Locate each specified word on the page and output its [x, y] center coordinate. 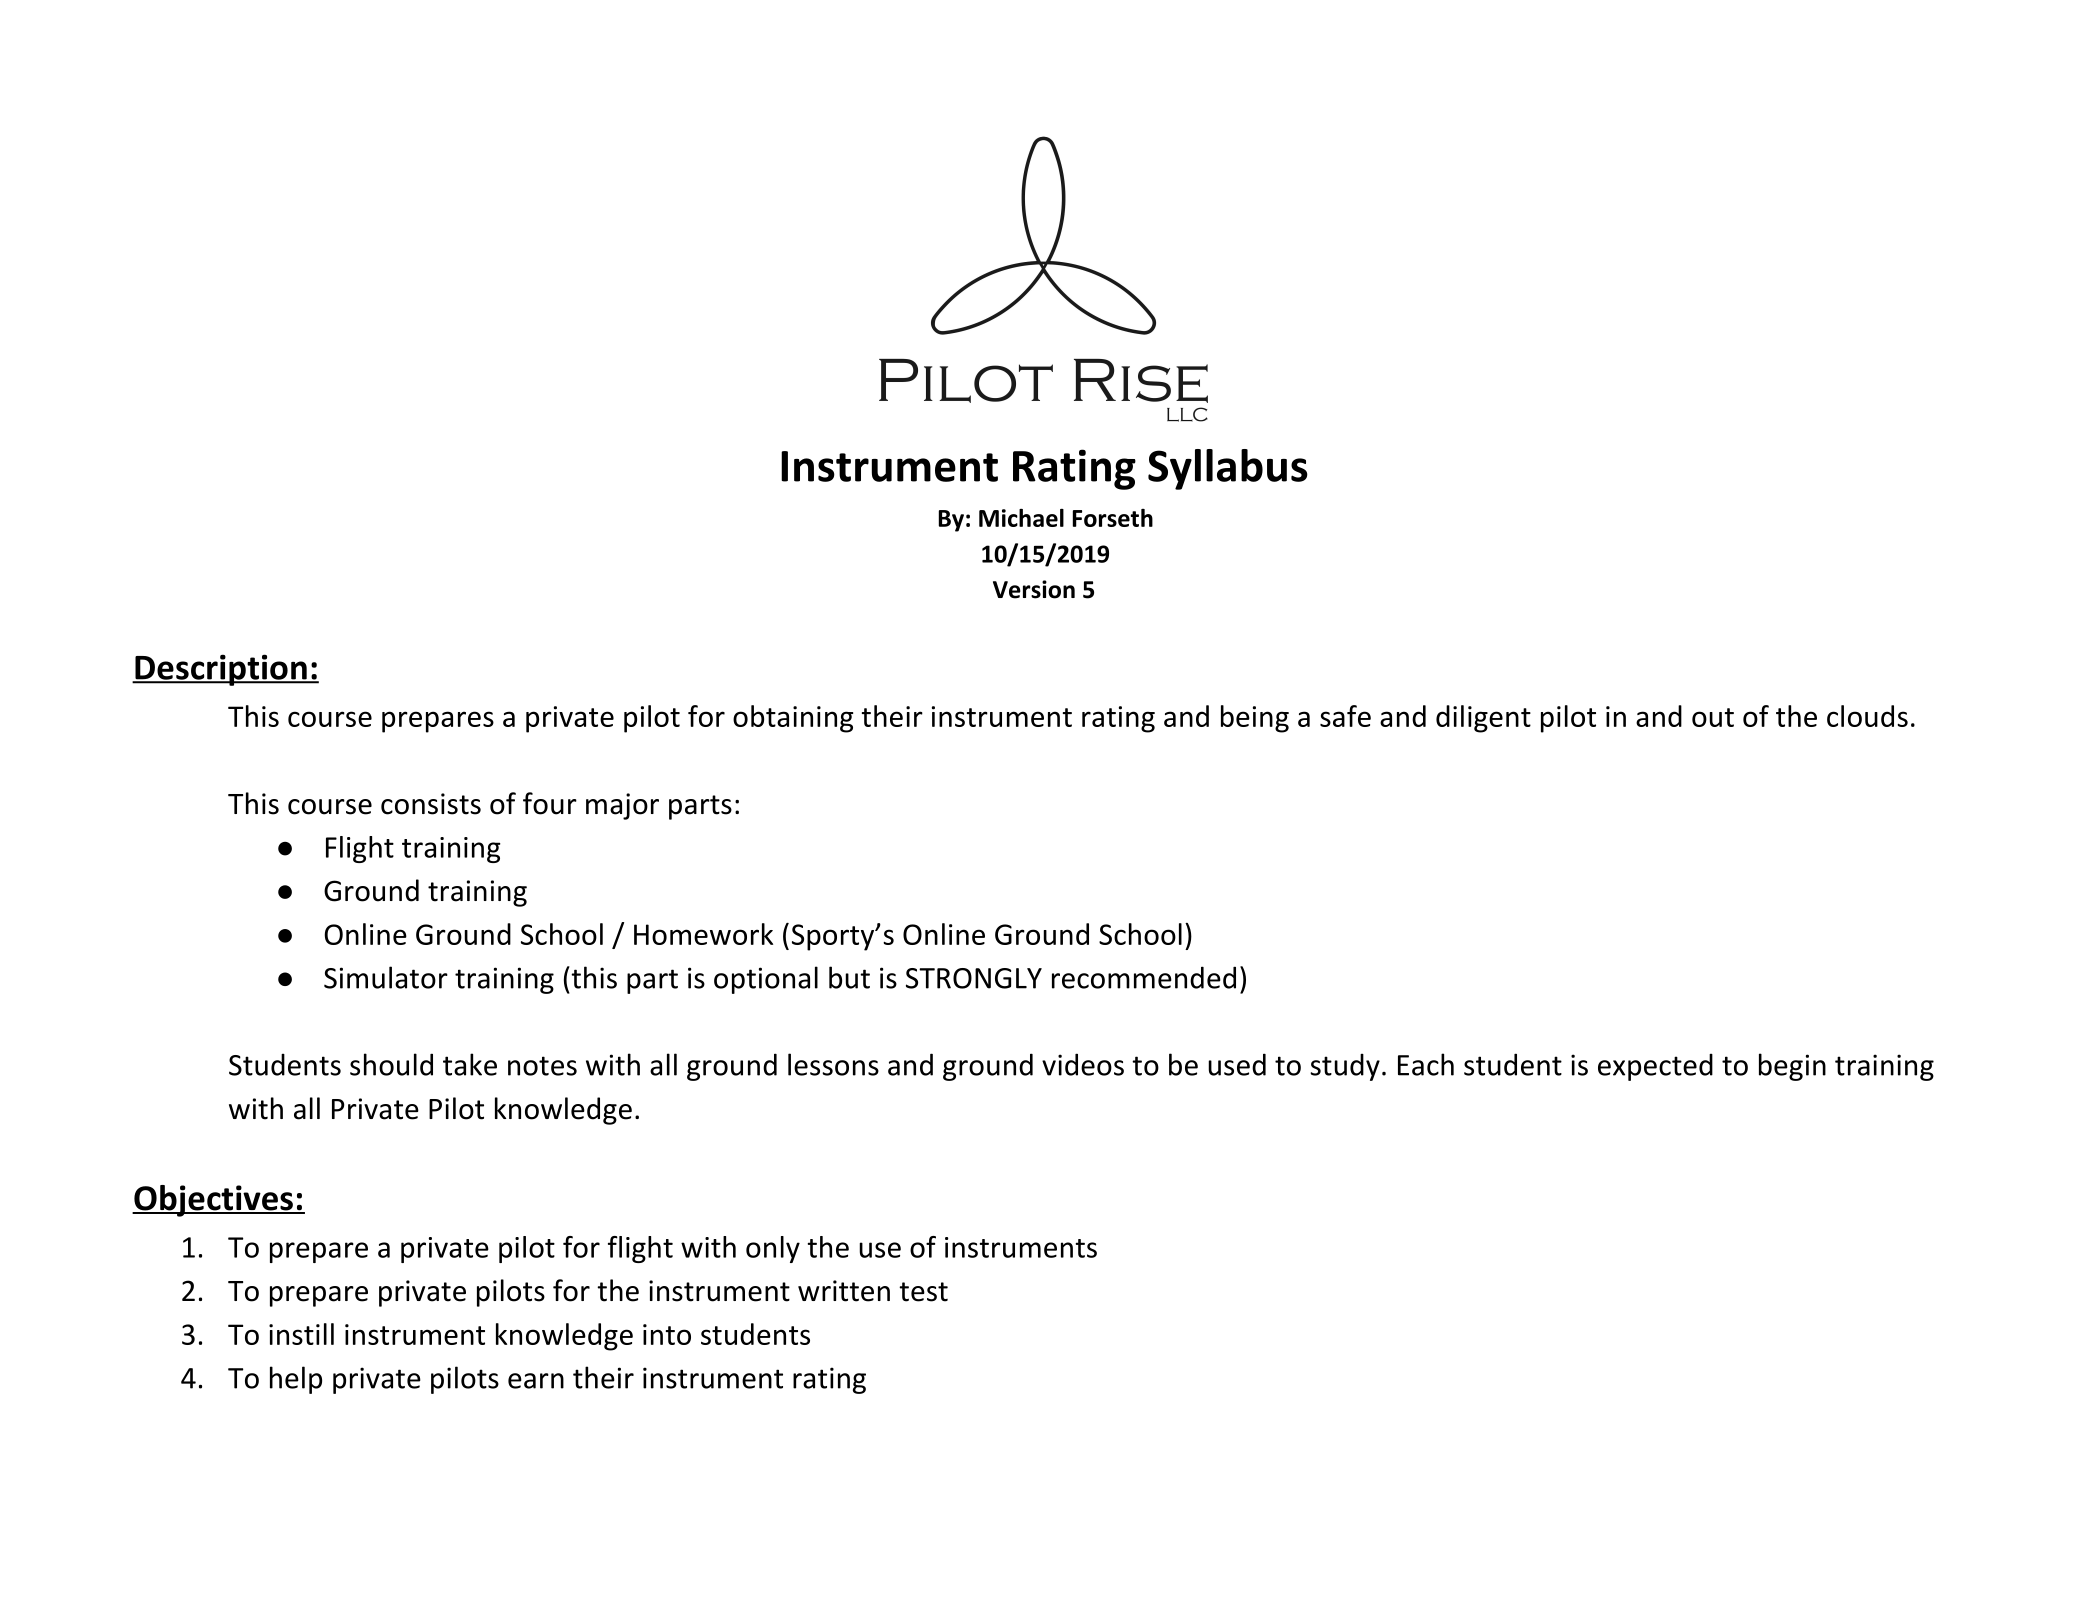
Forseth [1113, 518]
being [1255, 719]
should [391, 1064]
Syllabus [1228, 469]
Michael [1021, 518]
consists [431, 804]
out [1713, 717]
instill [301, 1334]
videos [1083, 1064]
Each [1426, 1064]
